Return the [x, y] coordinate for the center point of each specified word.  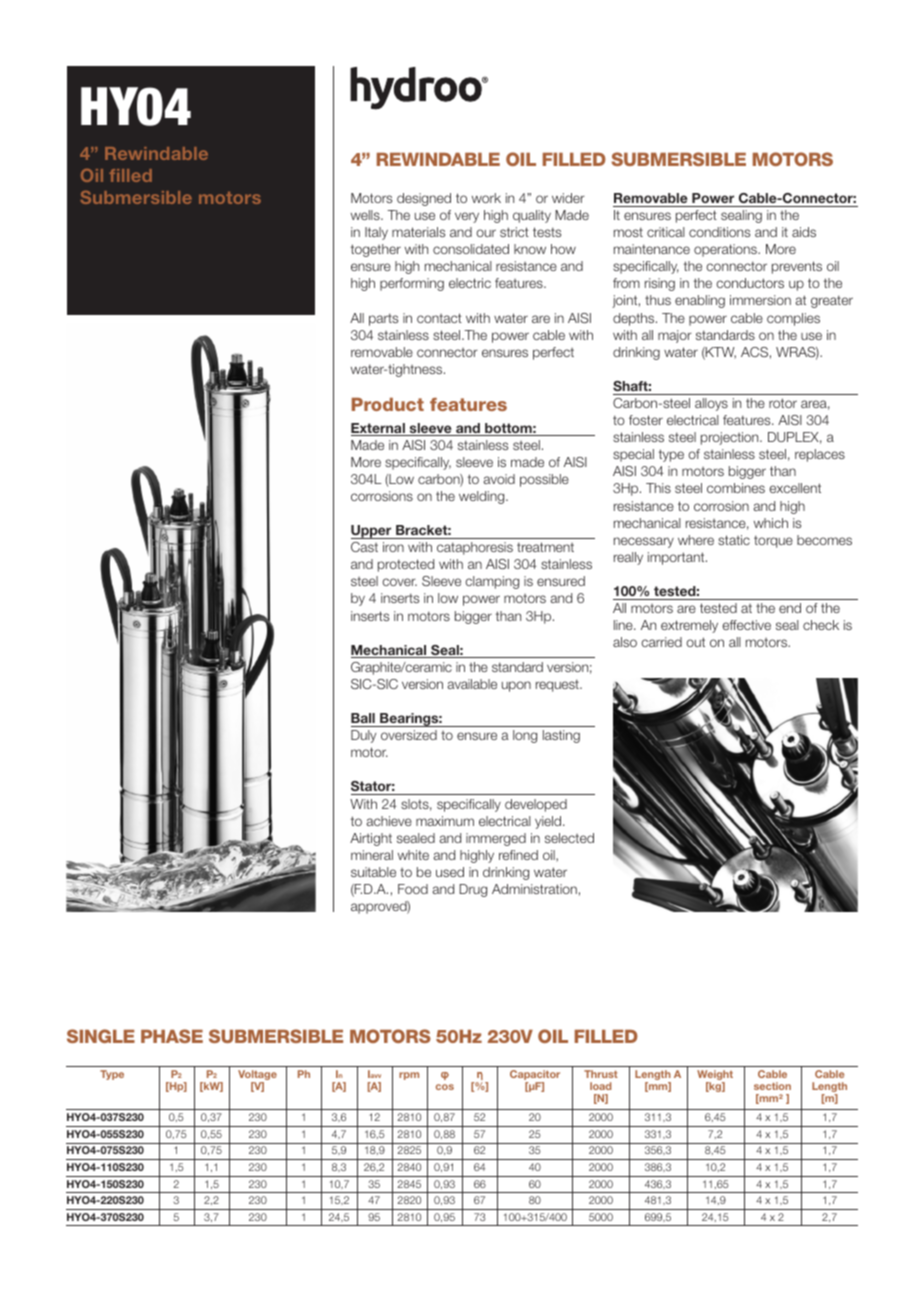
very [467, 217]
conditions [719, 232]
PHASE [172, 1036]
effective [746, 625]
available [472, 684]
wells [366, 215]
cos [445, 1087]
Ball [363, 718]
